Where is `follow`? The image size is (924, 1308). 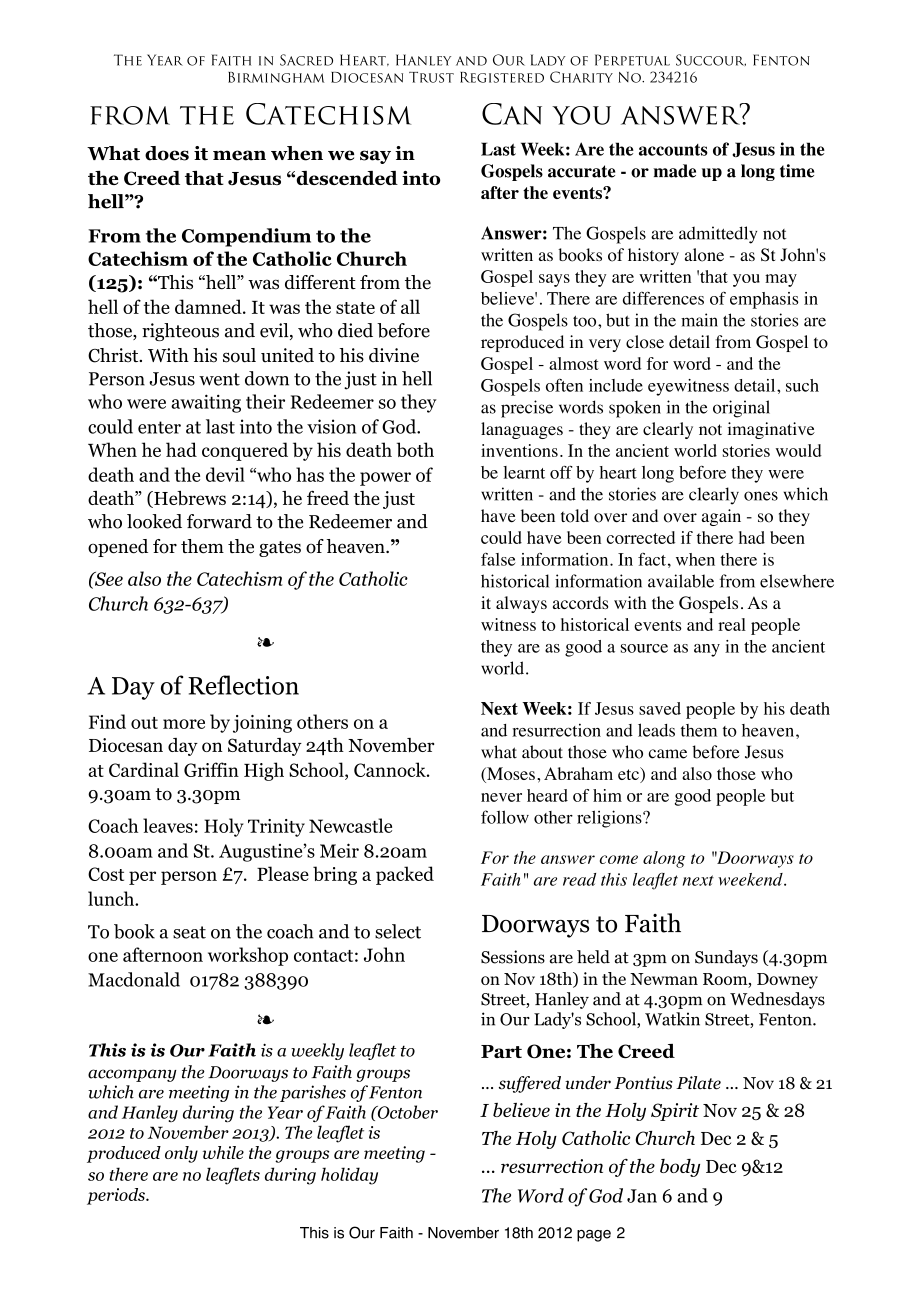
follow is located at coordinates (505, 817).
